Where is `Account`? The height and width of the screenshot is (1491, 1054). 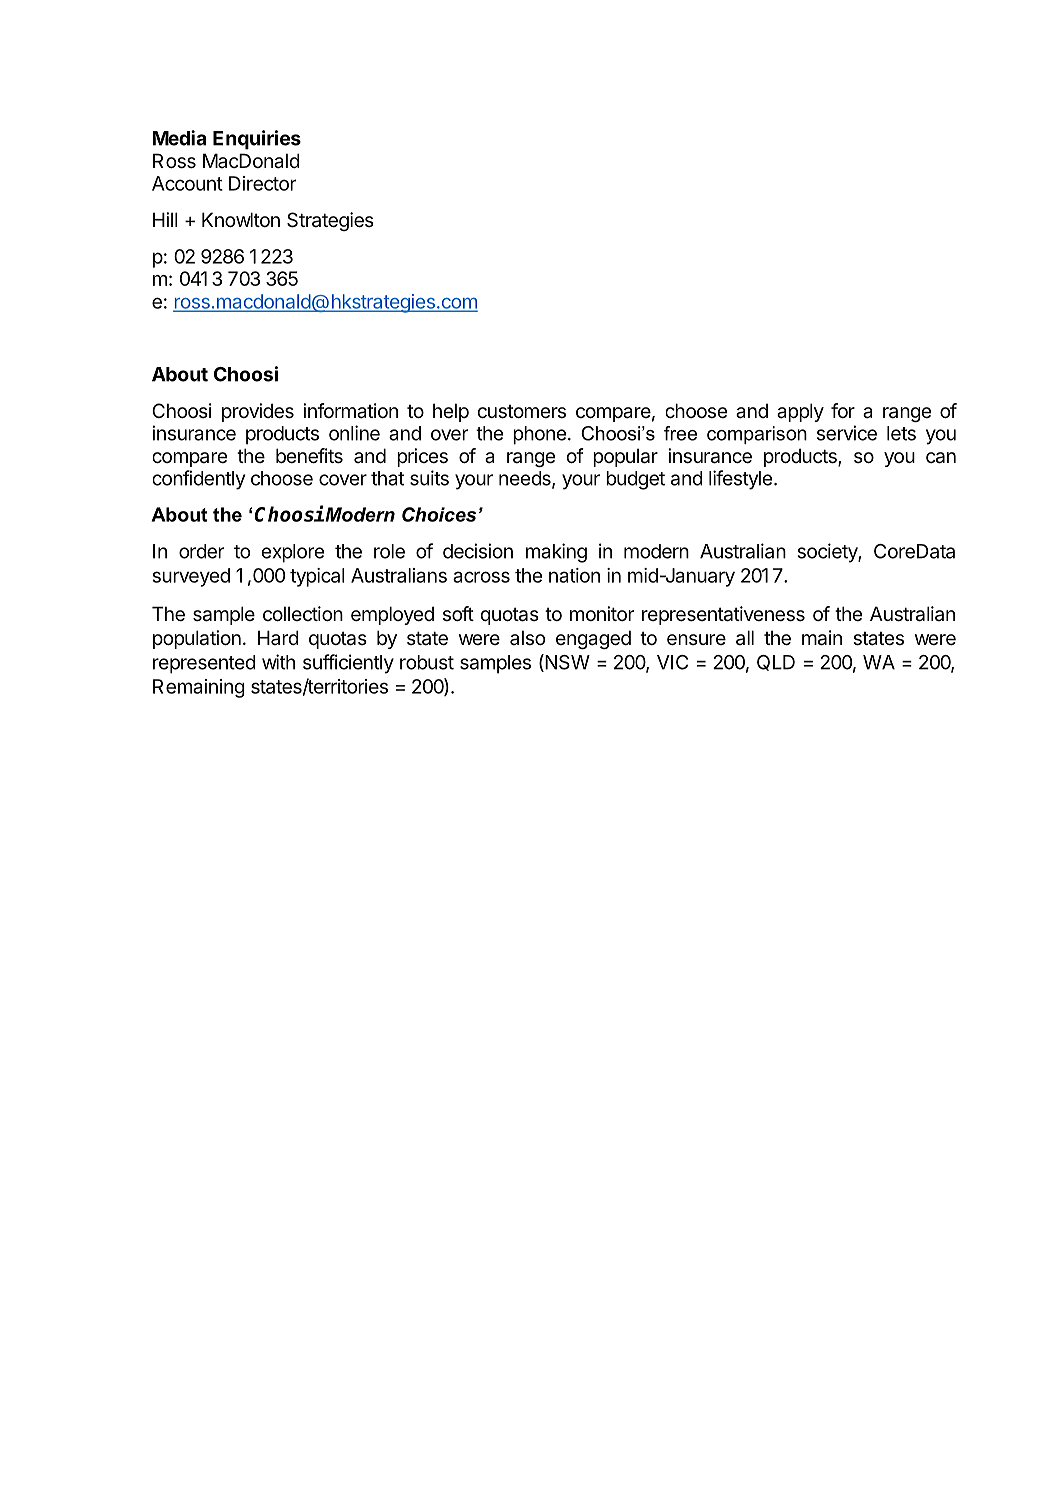 Account is located at coordinates (187, 183).
